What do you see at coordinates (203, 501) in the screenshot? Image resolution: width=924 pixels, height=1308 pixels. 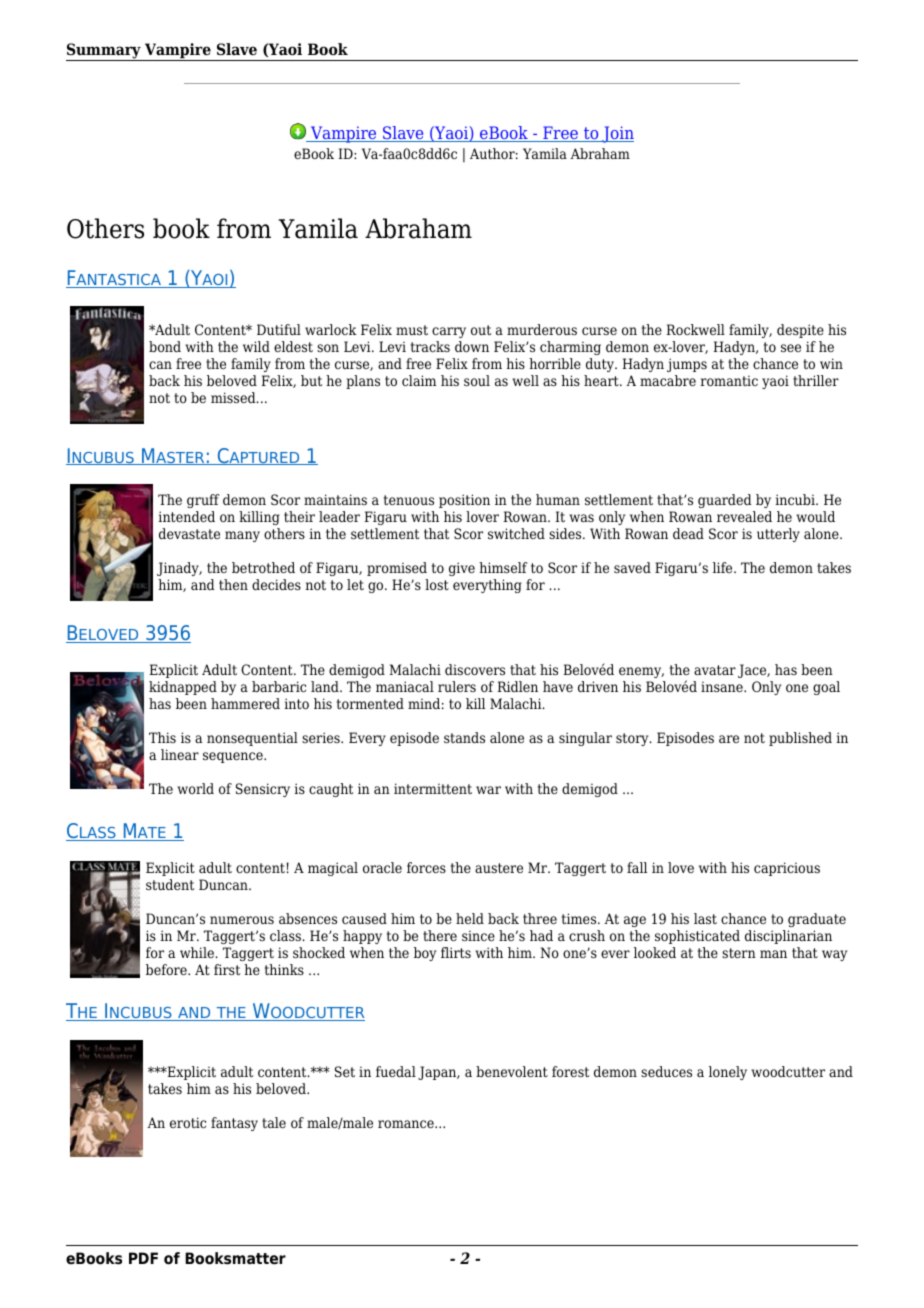 I see `gruff` at bounding box center [203, 501].
